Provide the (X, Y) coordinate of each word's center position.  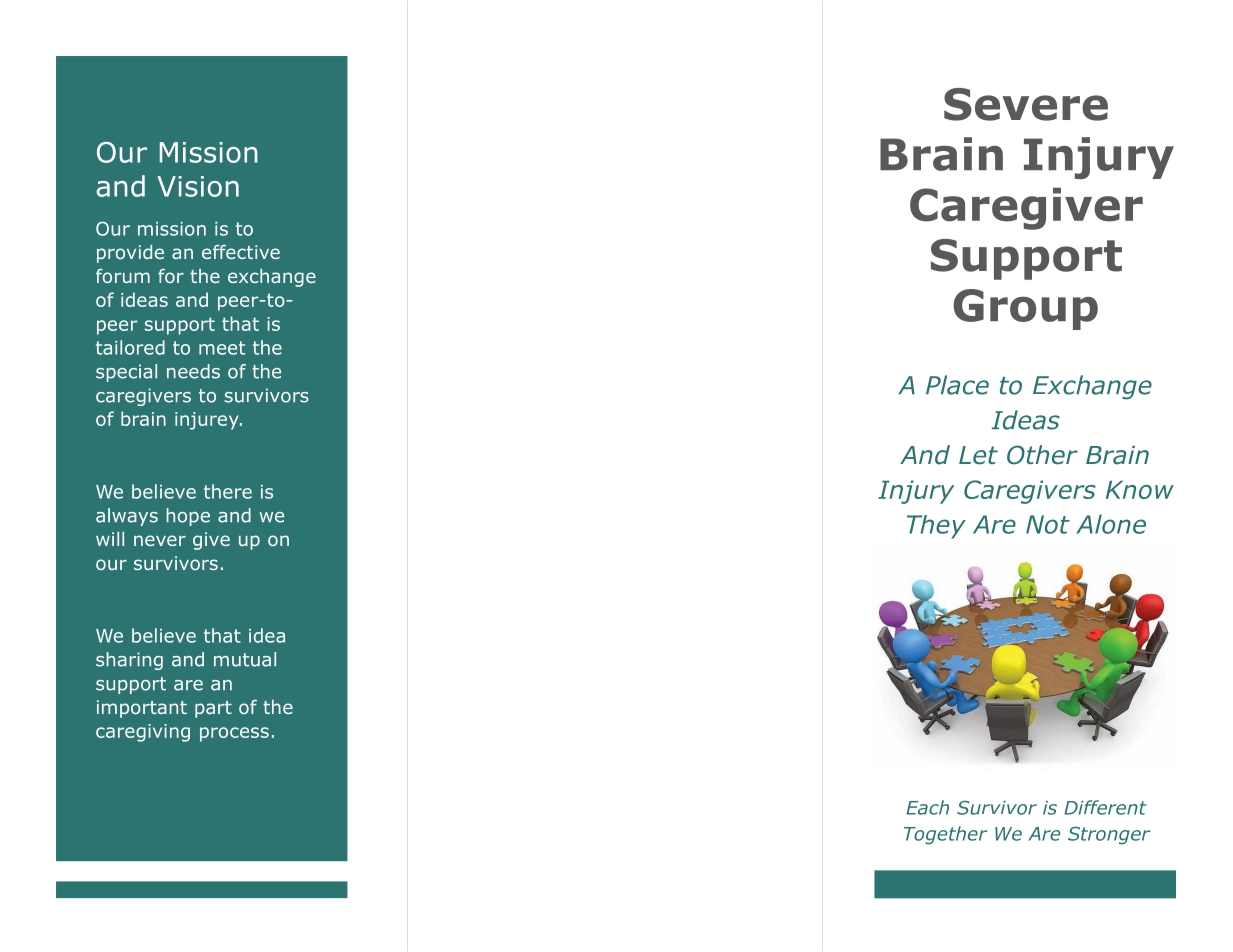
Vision (198, 186)
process (234, 734)
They (936, 527)
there (228, 491)
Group (1025, 309)
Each (927, 807)
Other (1042, 455)
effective (241, 252)
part (213, 709)
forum (123, 276)
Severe (1026, 104)
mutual (245, 659)
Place (957, 385)
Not (1048, 524)
